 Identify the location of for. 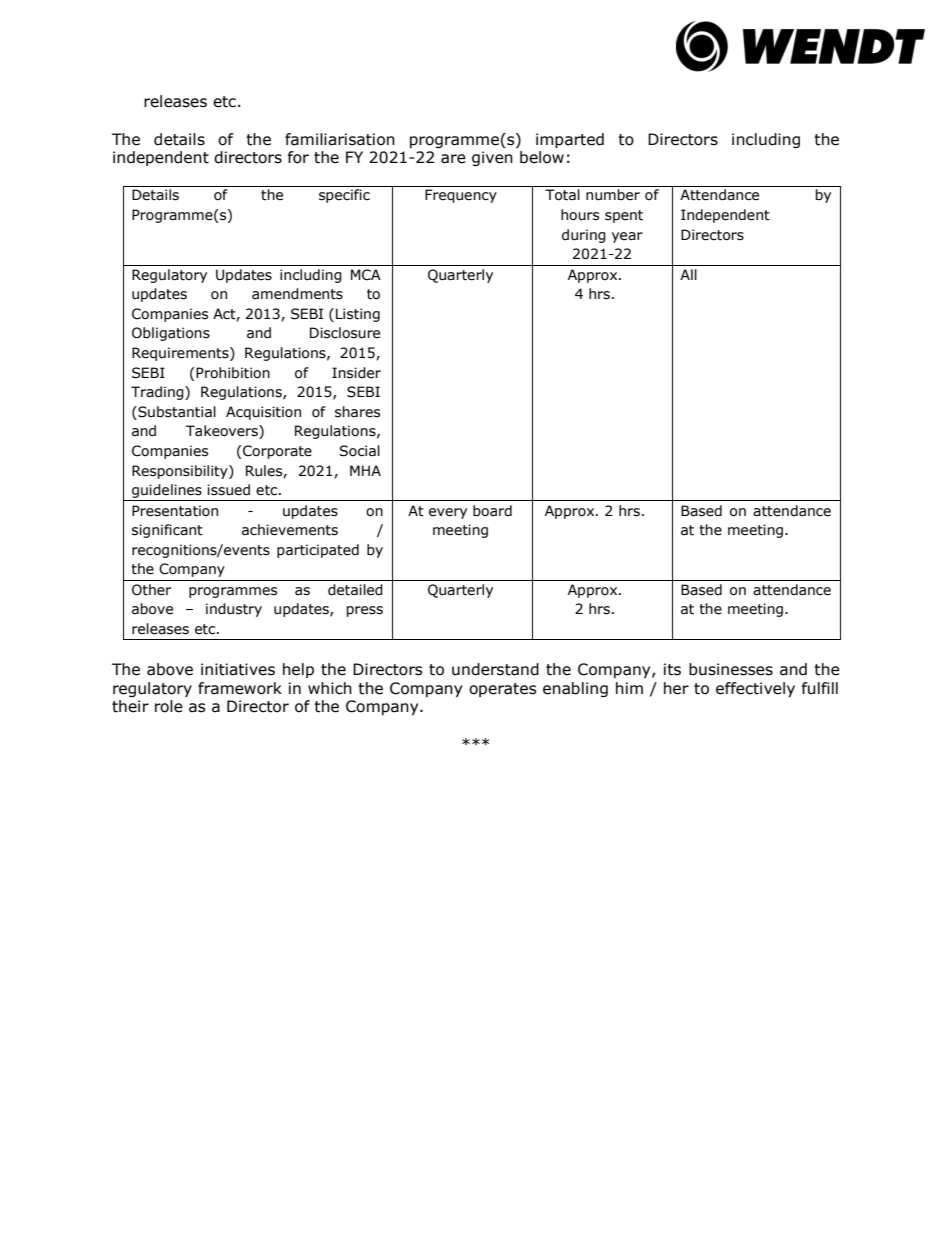
(298, 157).
